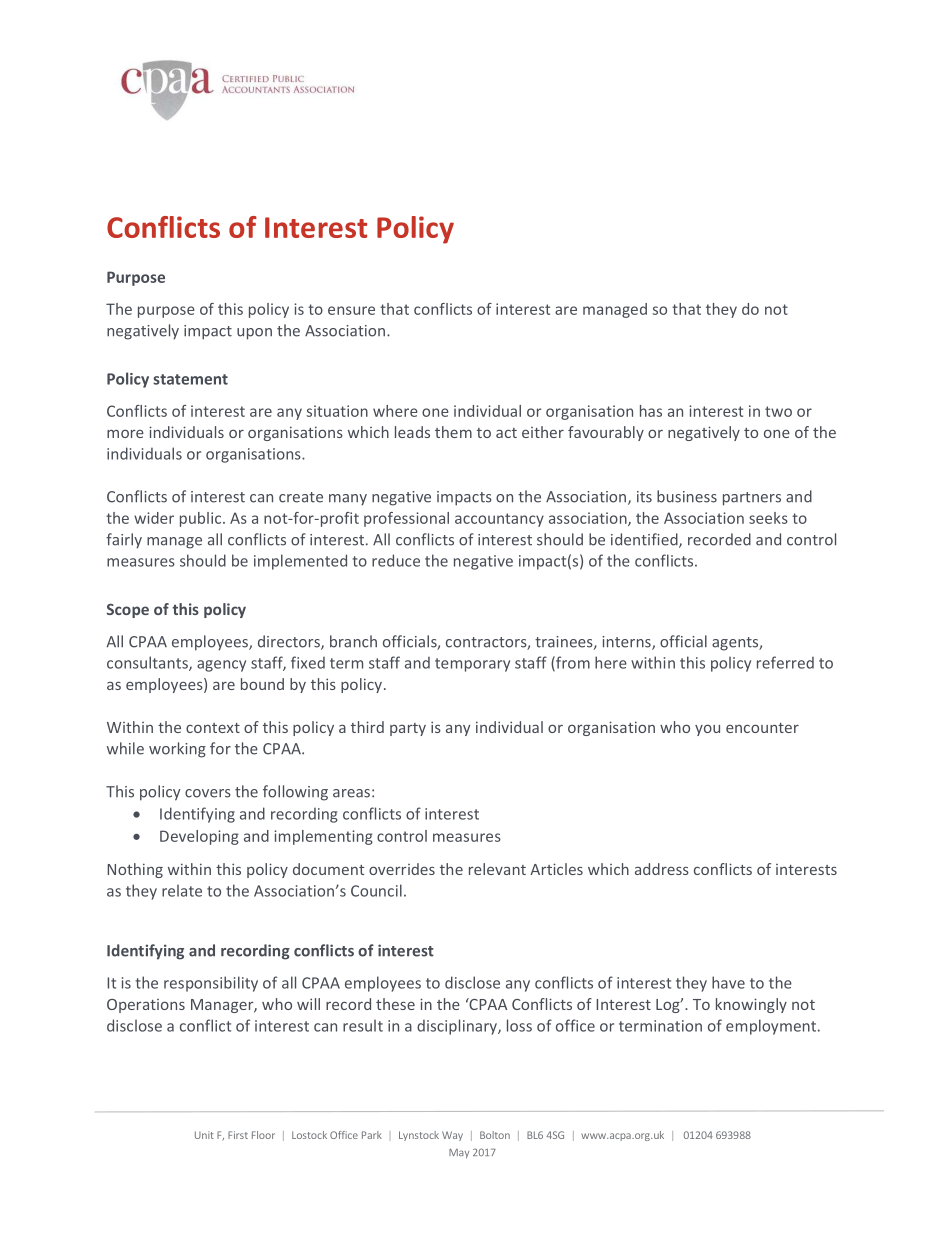  What do you see at coordinates (651, 411) in the document?
I see `has` at bounding box center [651, 411].
